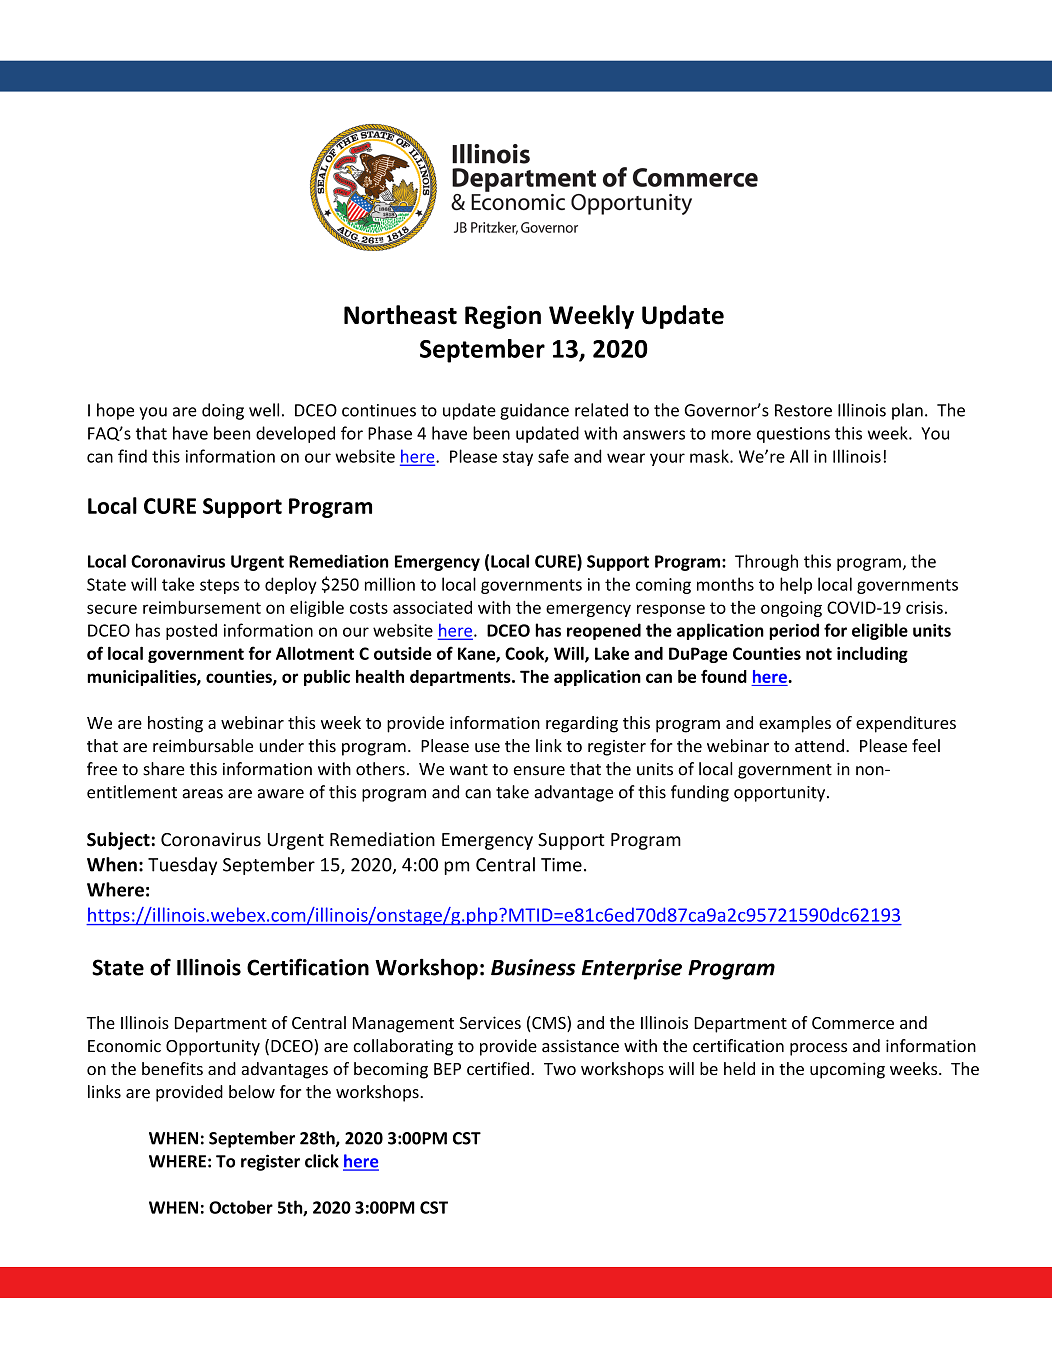 The image size is (1052, 1361). I want to click on Restore, so click(803, 410).
